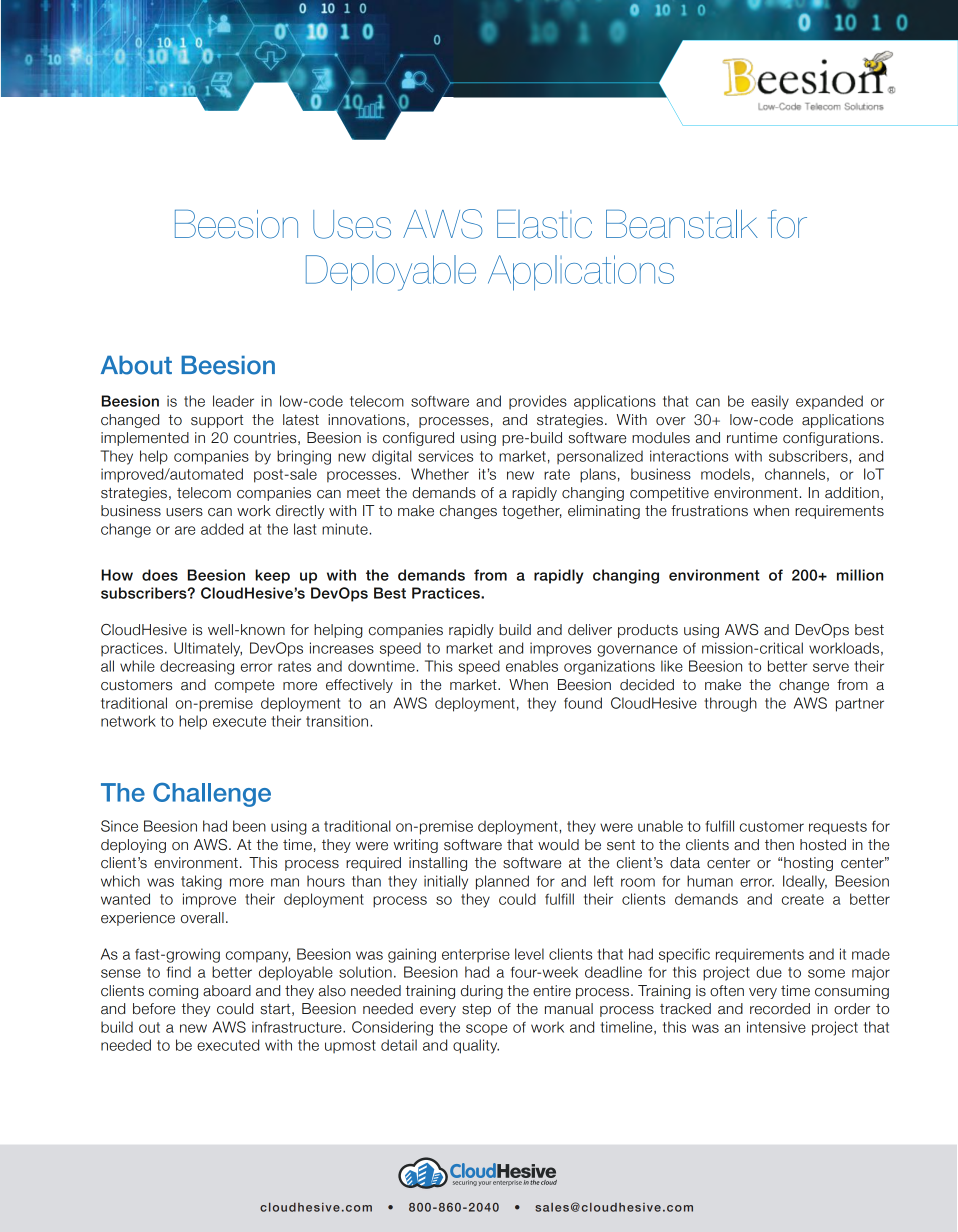 This screenshot has height=1232, width=958. I want to click on support, so click(217, 421).
